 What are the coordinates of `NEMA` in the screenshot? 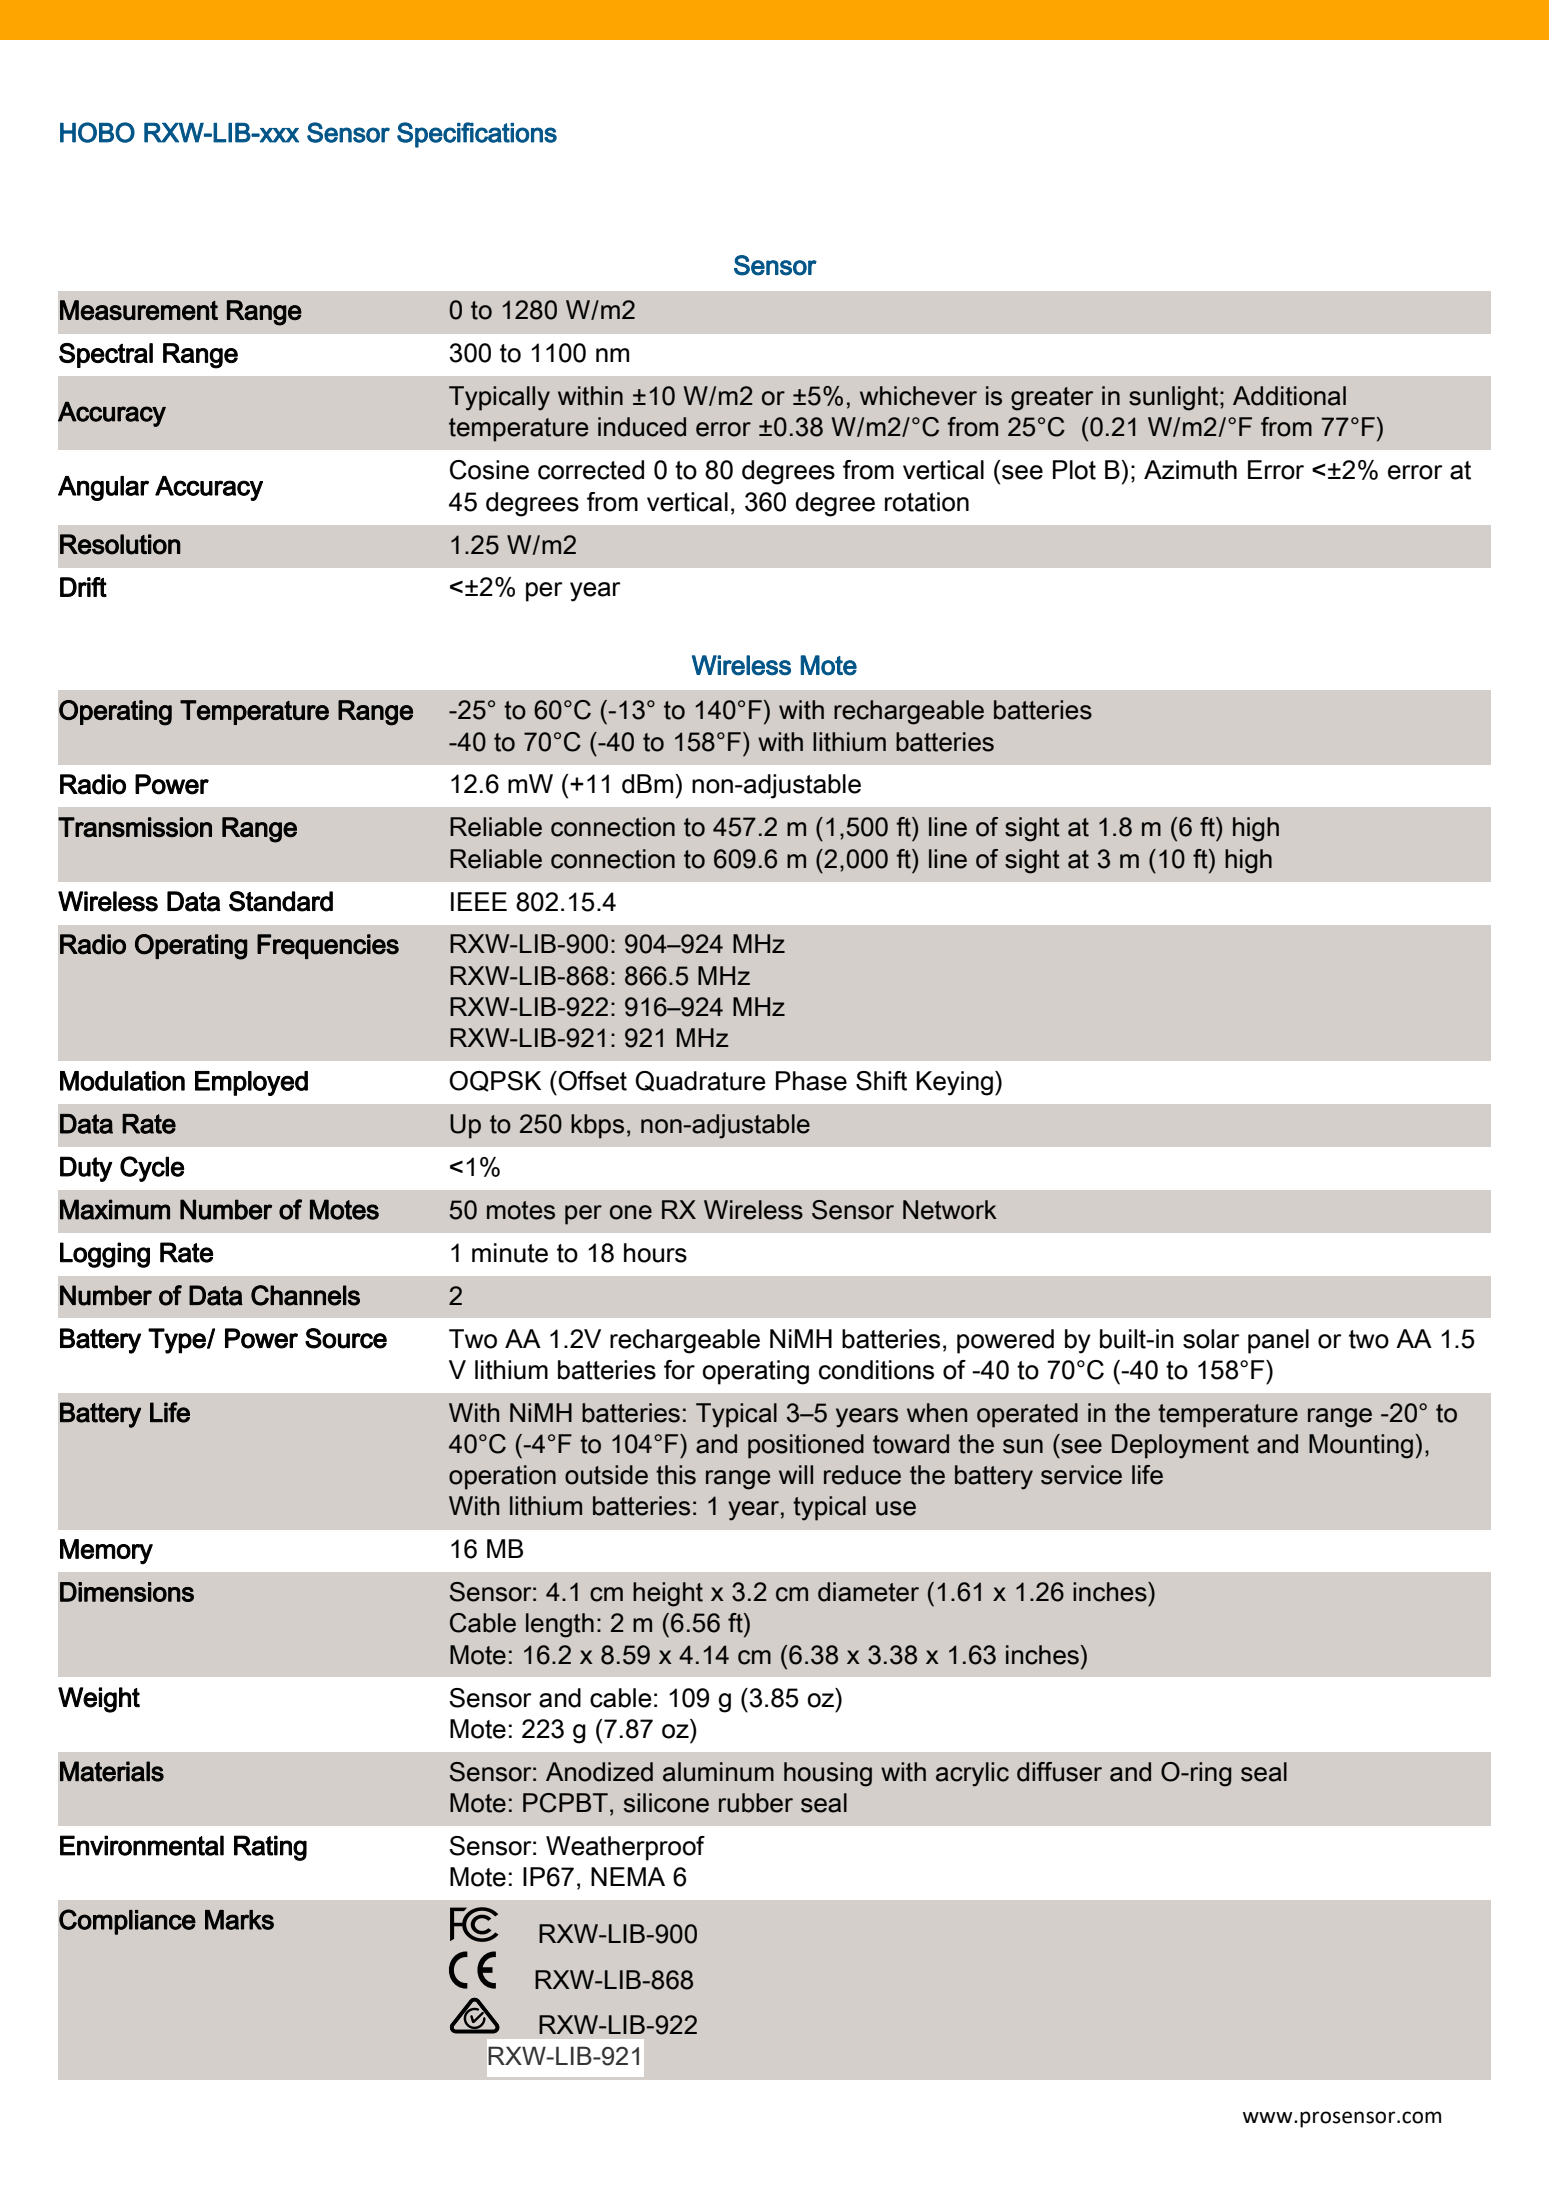 It's located at (628, 1876).
